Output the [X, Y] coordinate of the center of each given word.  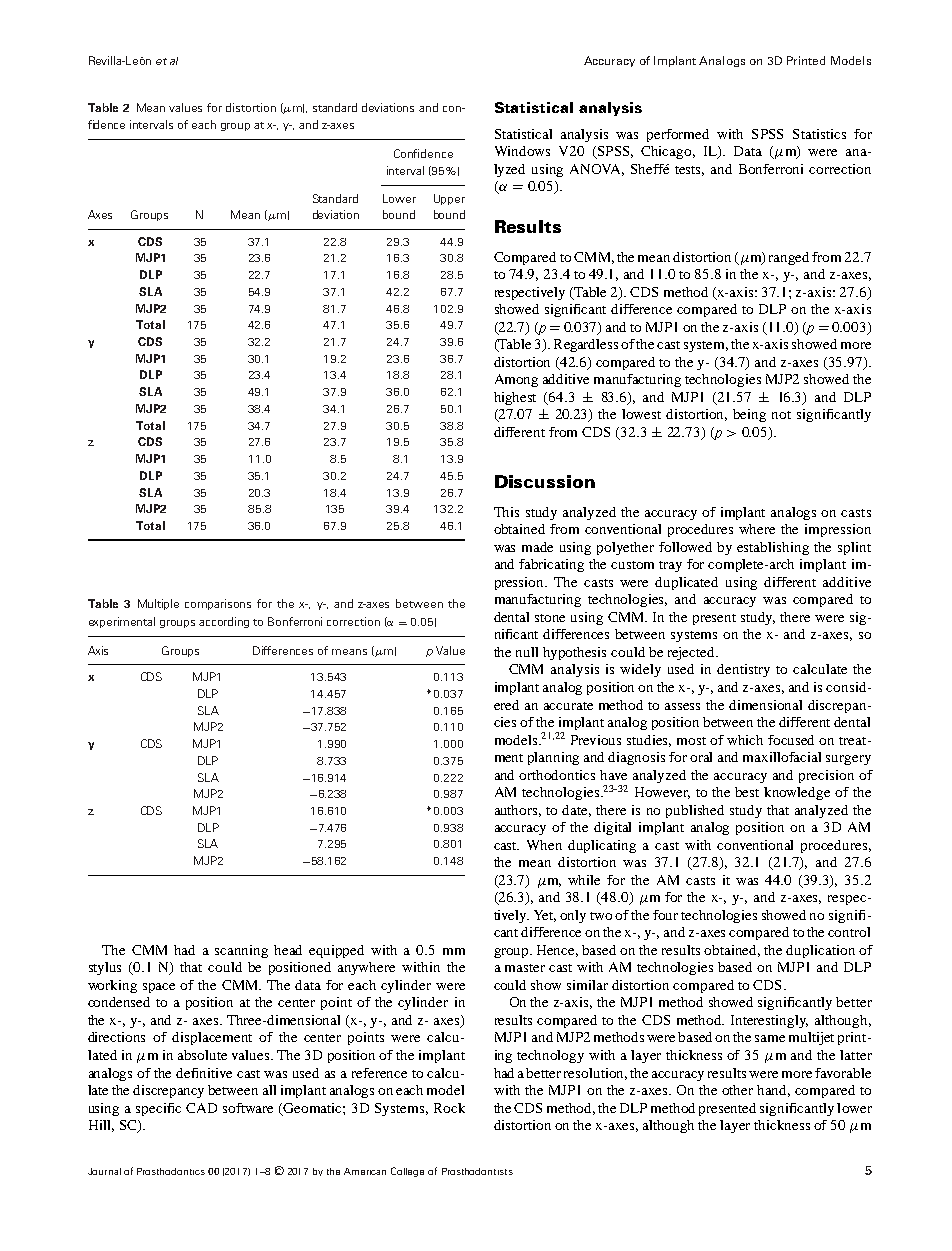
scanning [241, 951]
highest [515, 398]
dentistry [743, 670]
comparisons [218, 604]
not [781, 415]
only [573, 916]
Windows [522, 151]
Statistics [819, 134]
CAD [201, 1108]
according [224, 622]
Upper [449, 199]
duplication [820, 951]
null [527, 652]
